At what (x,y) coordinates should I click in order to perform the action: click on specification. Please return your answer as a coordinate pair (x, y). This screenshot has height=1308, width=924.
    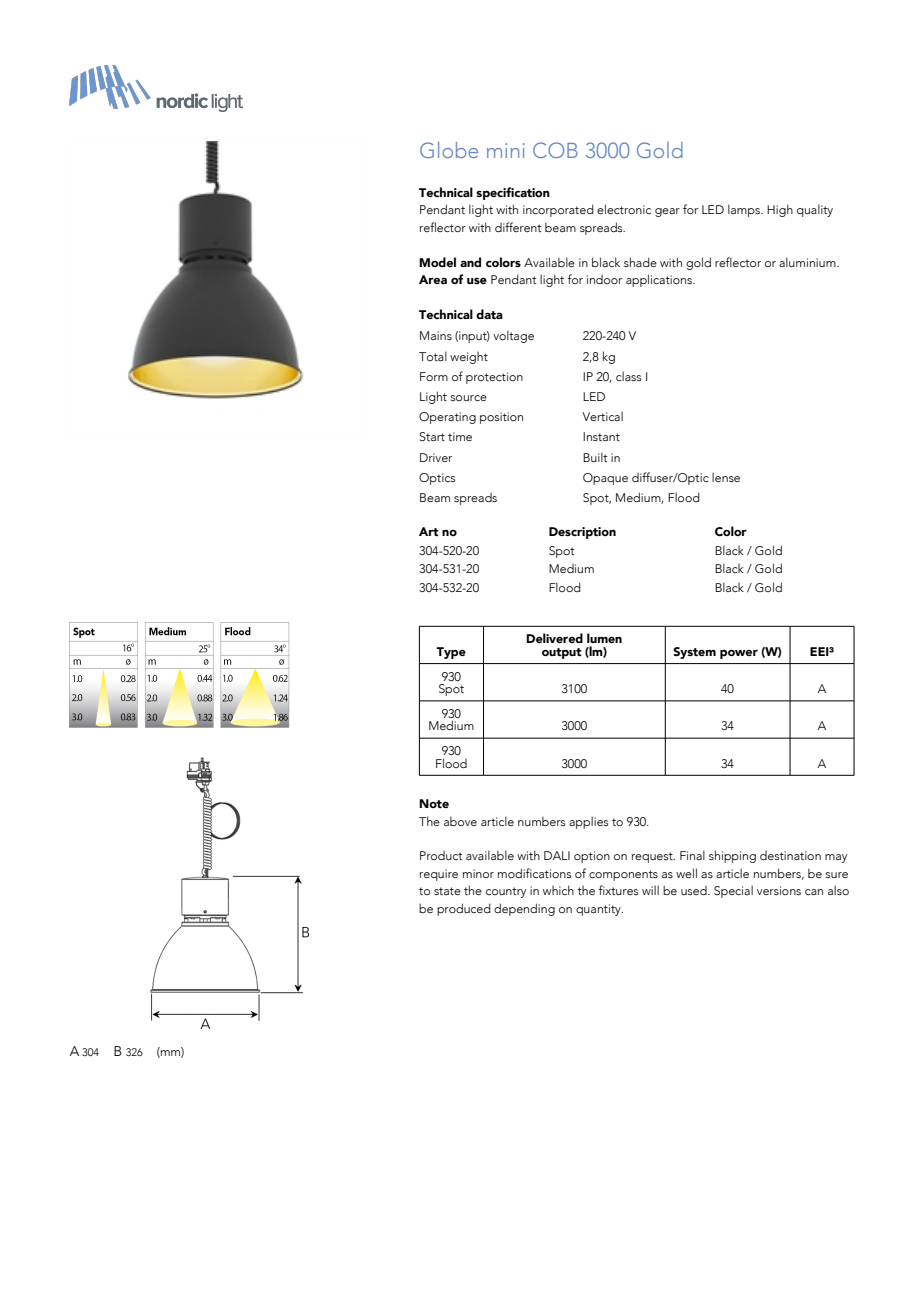
    Looking at the image, I should click on (513, 193).
